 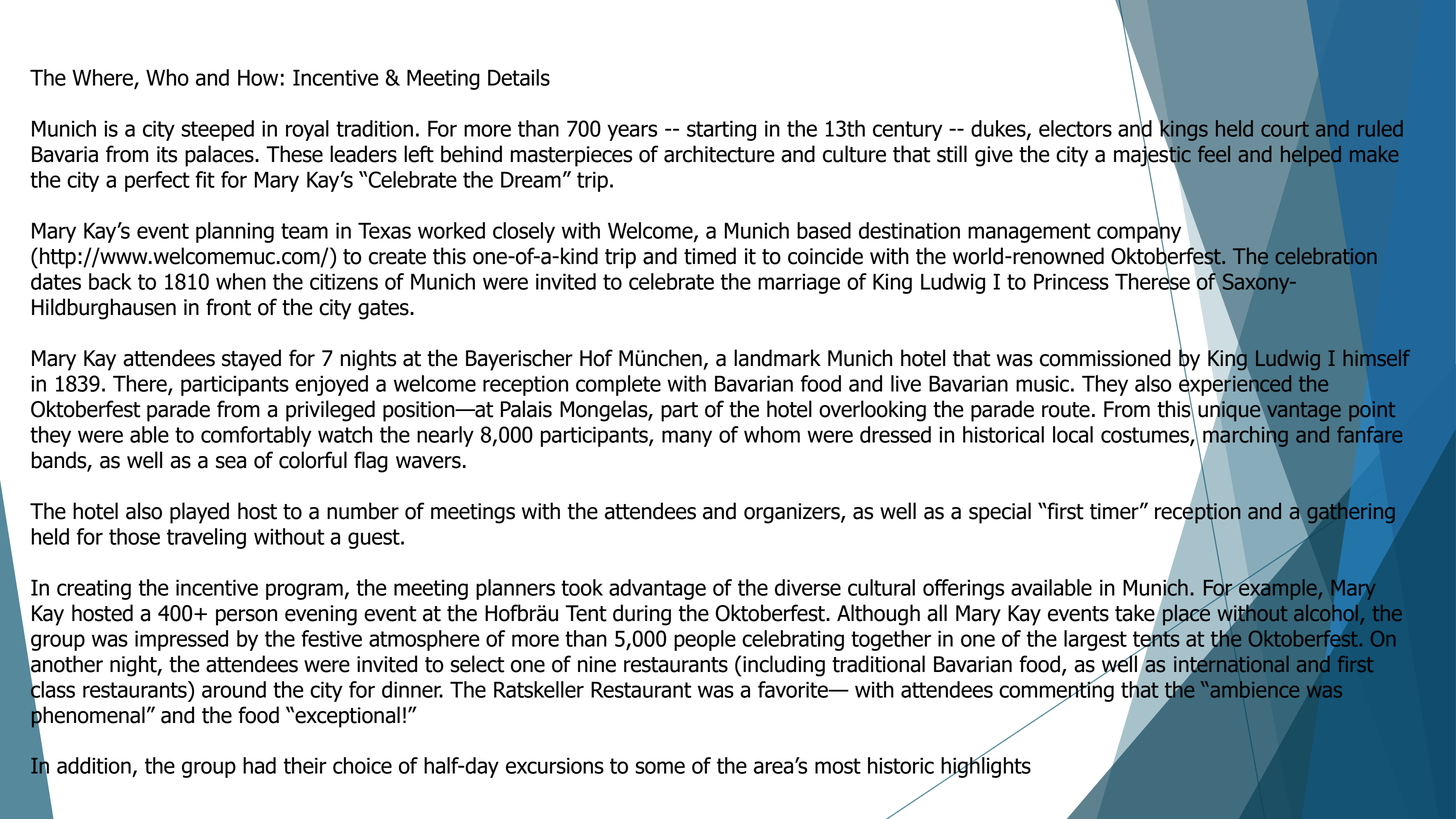 What do you see at coordinates (1285, 129) in the screenshot?
I see `court` at bounding box center [1285, 129].
